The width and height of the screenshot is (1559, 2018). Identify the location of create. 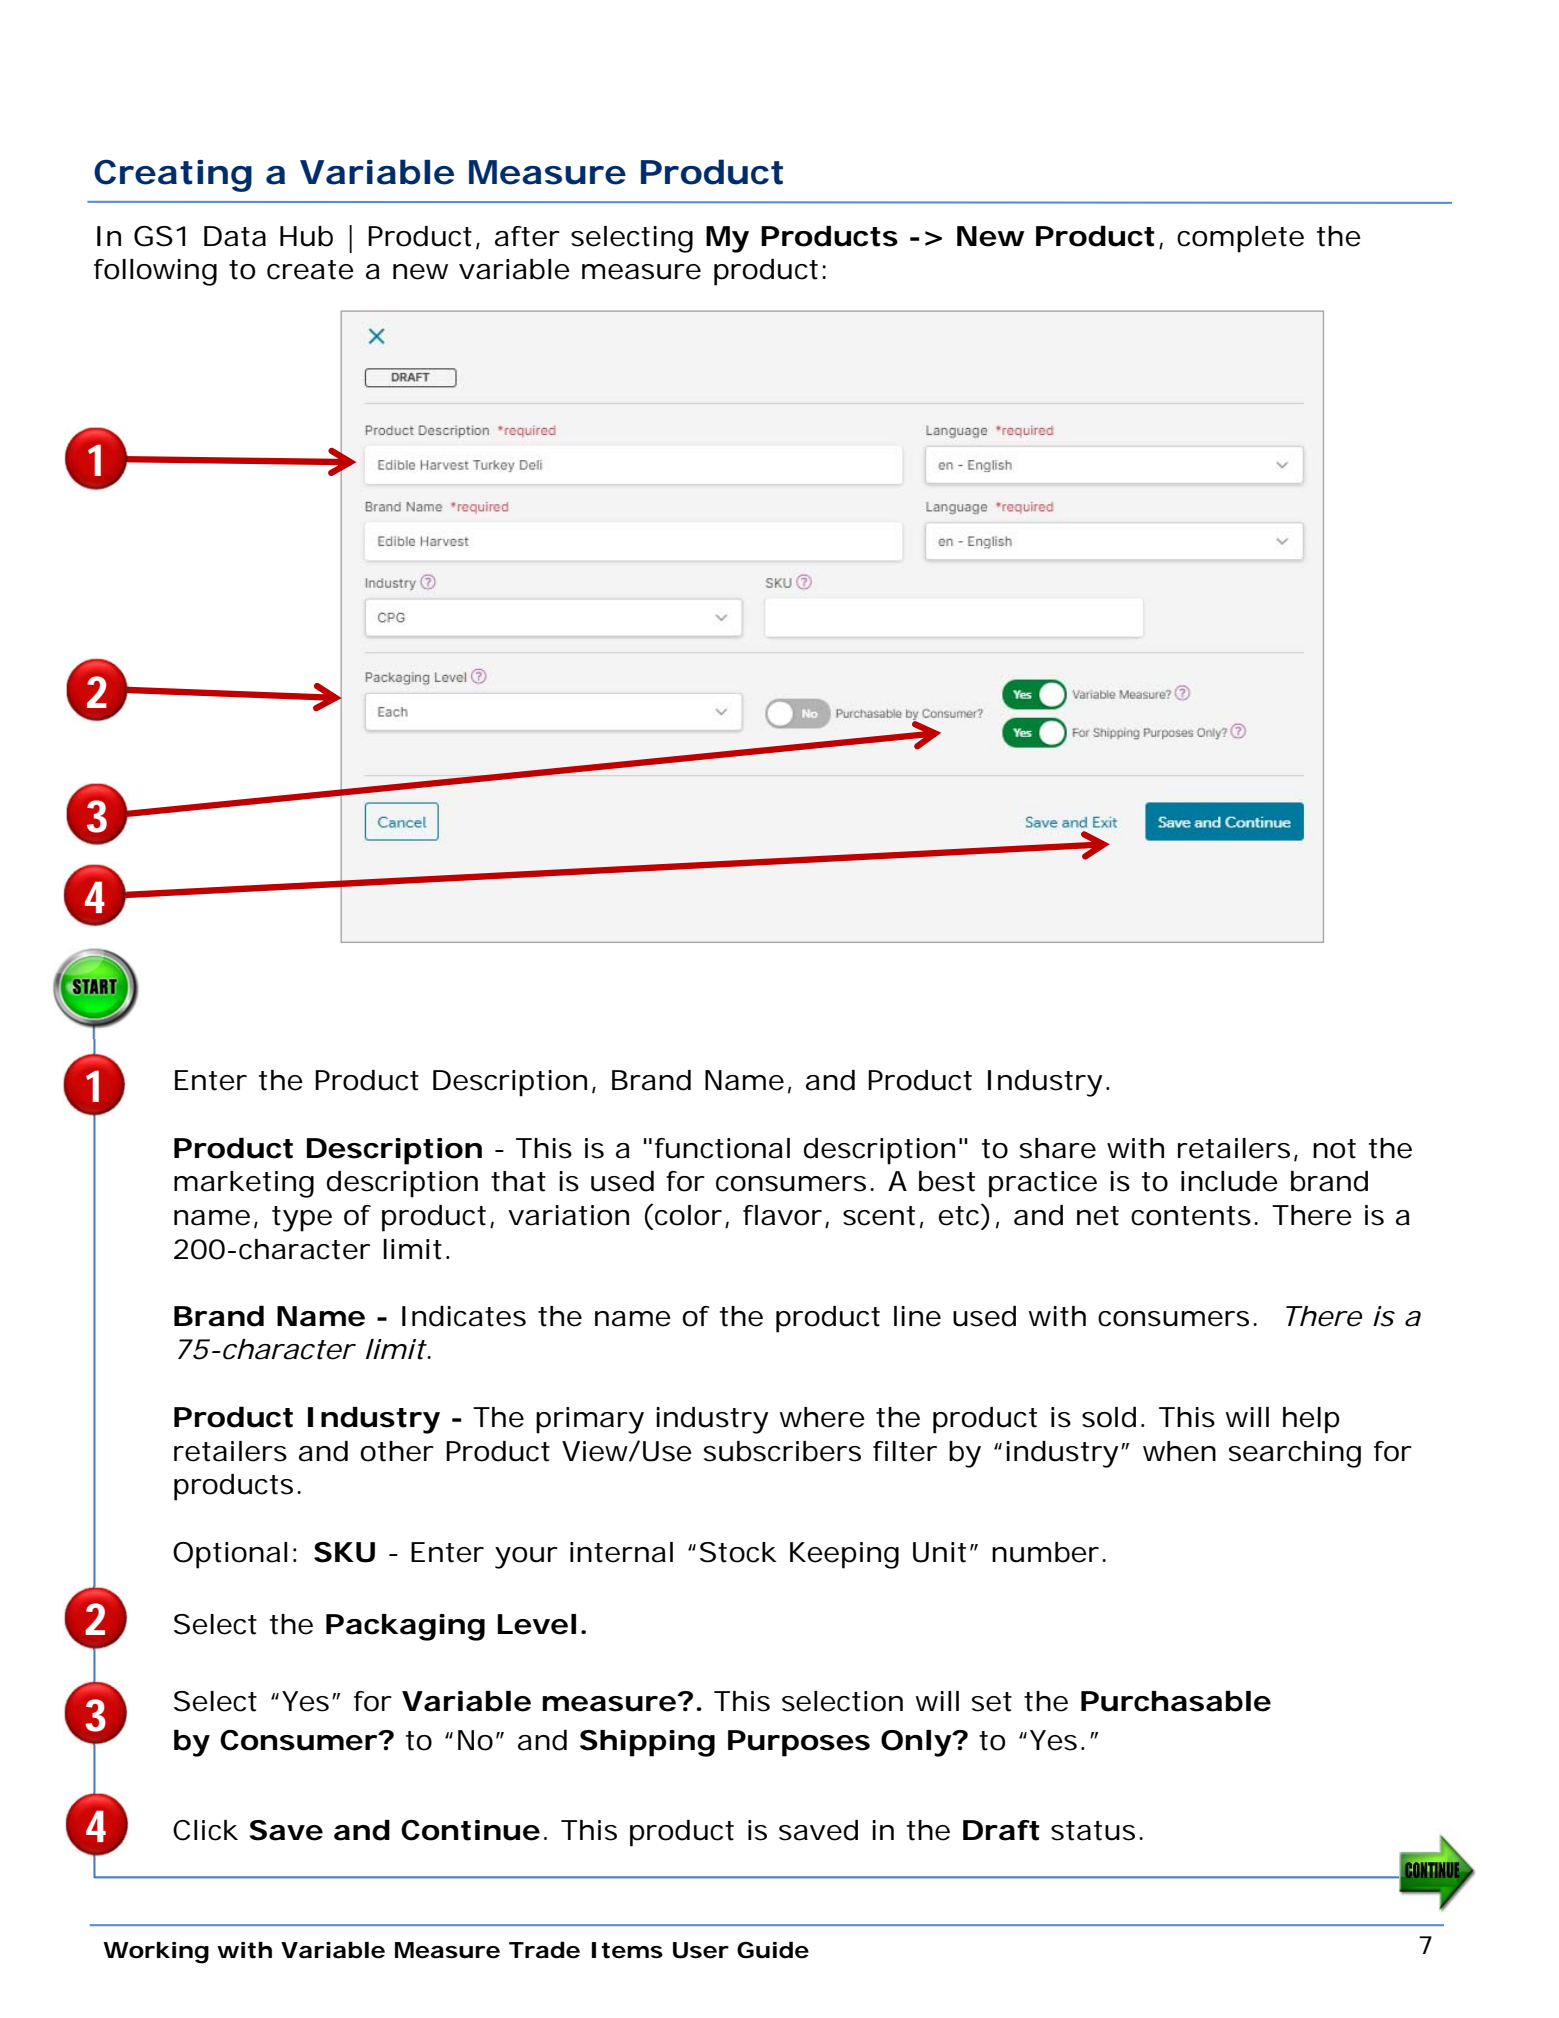
(310, 270).
